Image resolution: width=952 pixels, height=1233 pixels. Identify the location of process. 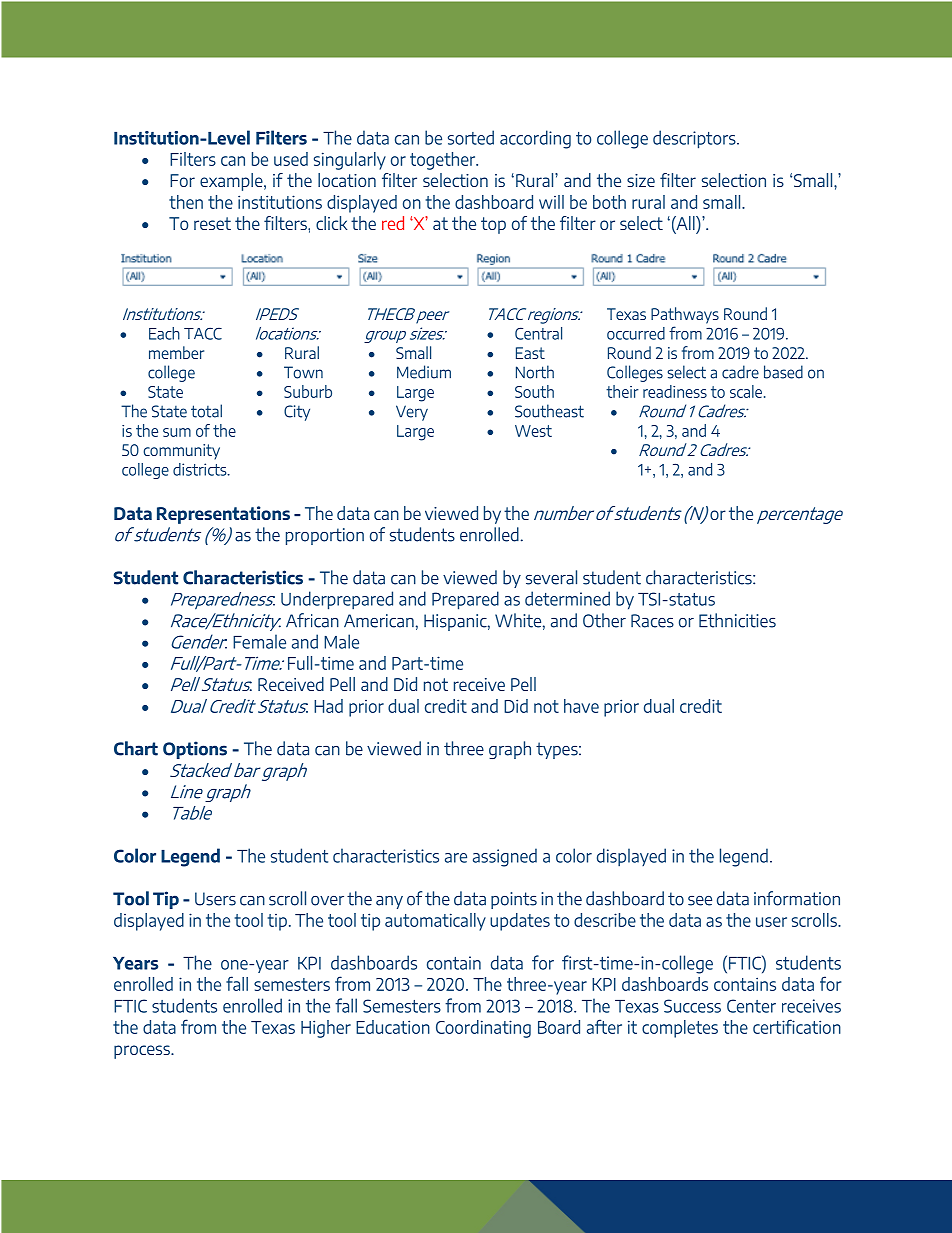
(143, 1052).
